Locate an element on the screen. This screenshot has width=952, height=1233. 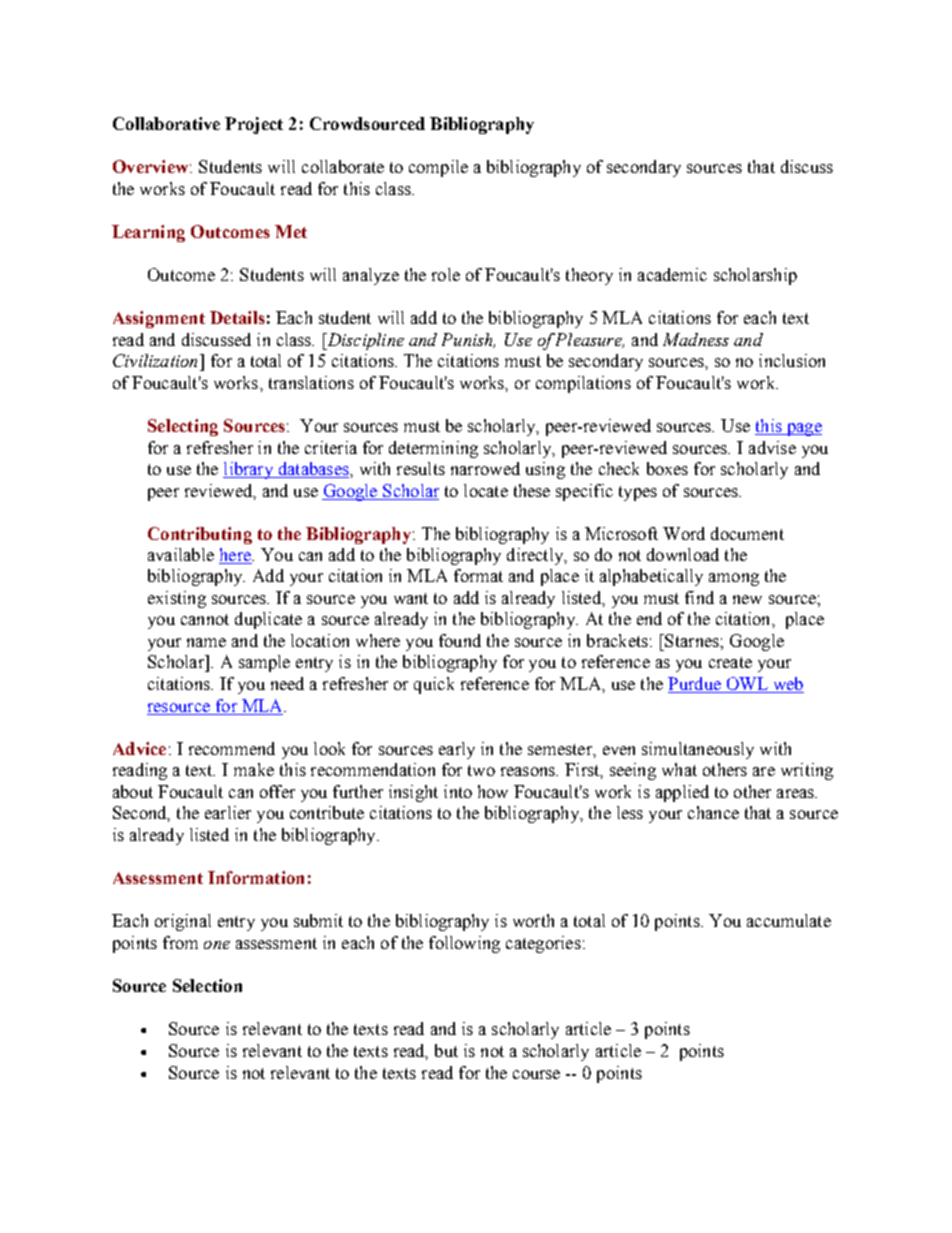
Project is located at coordinates (254, 125).
